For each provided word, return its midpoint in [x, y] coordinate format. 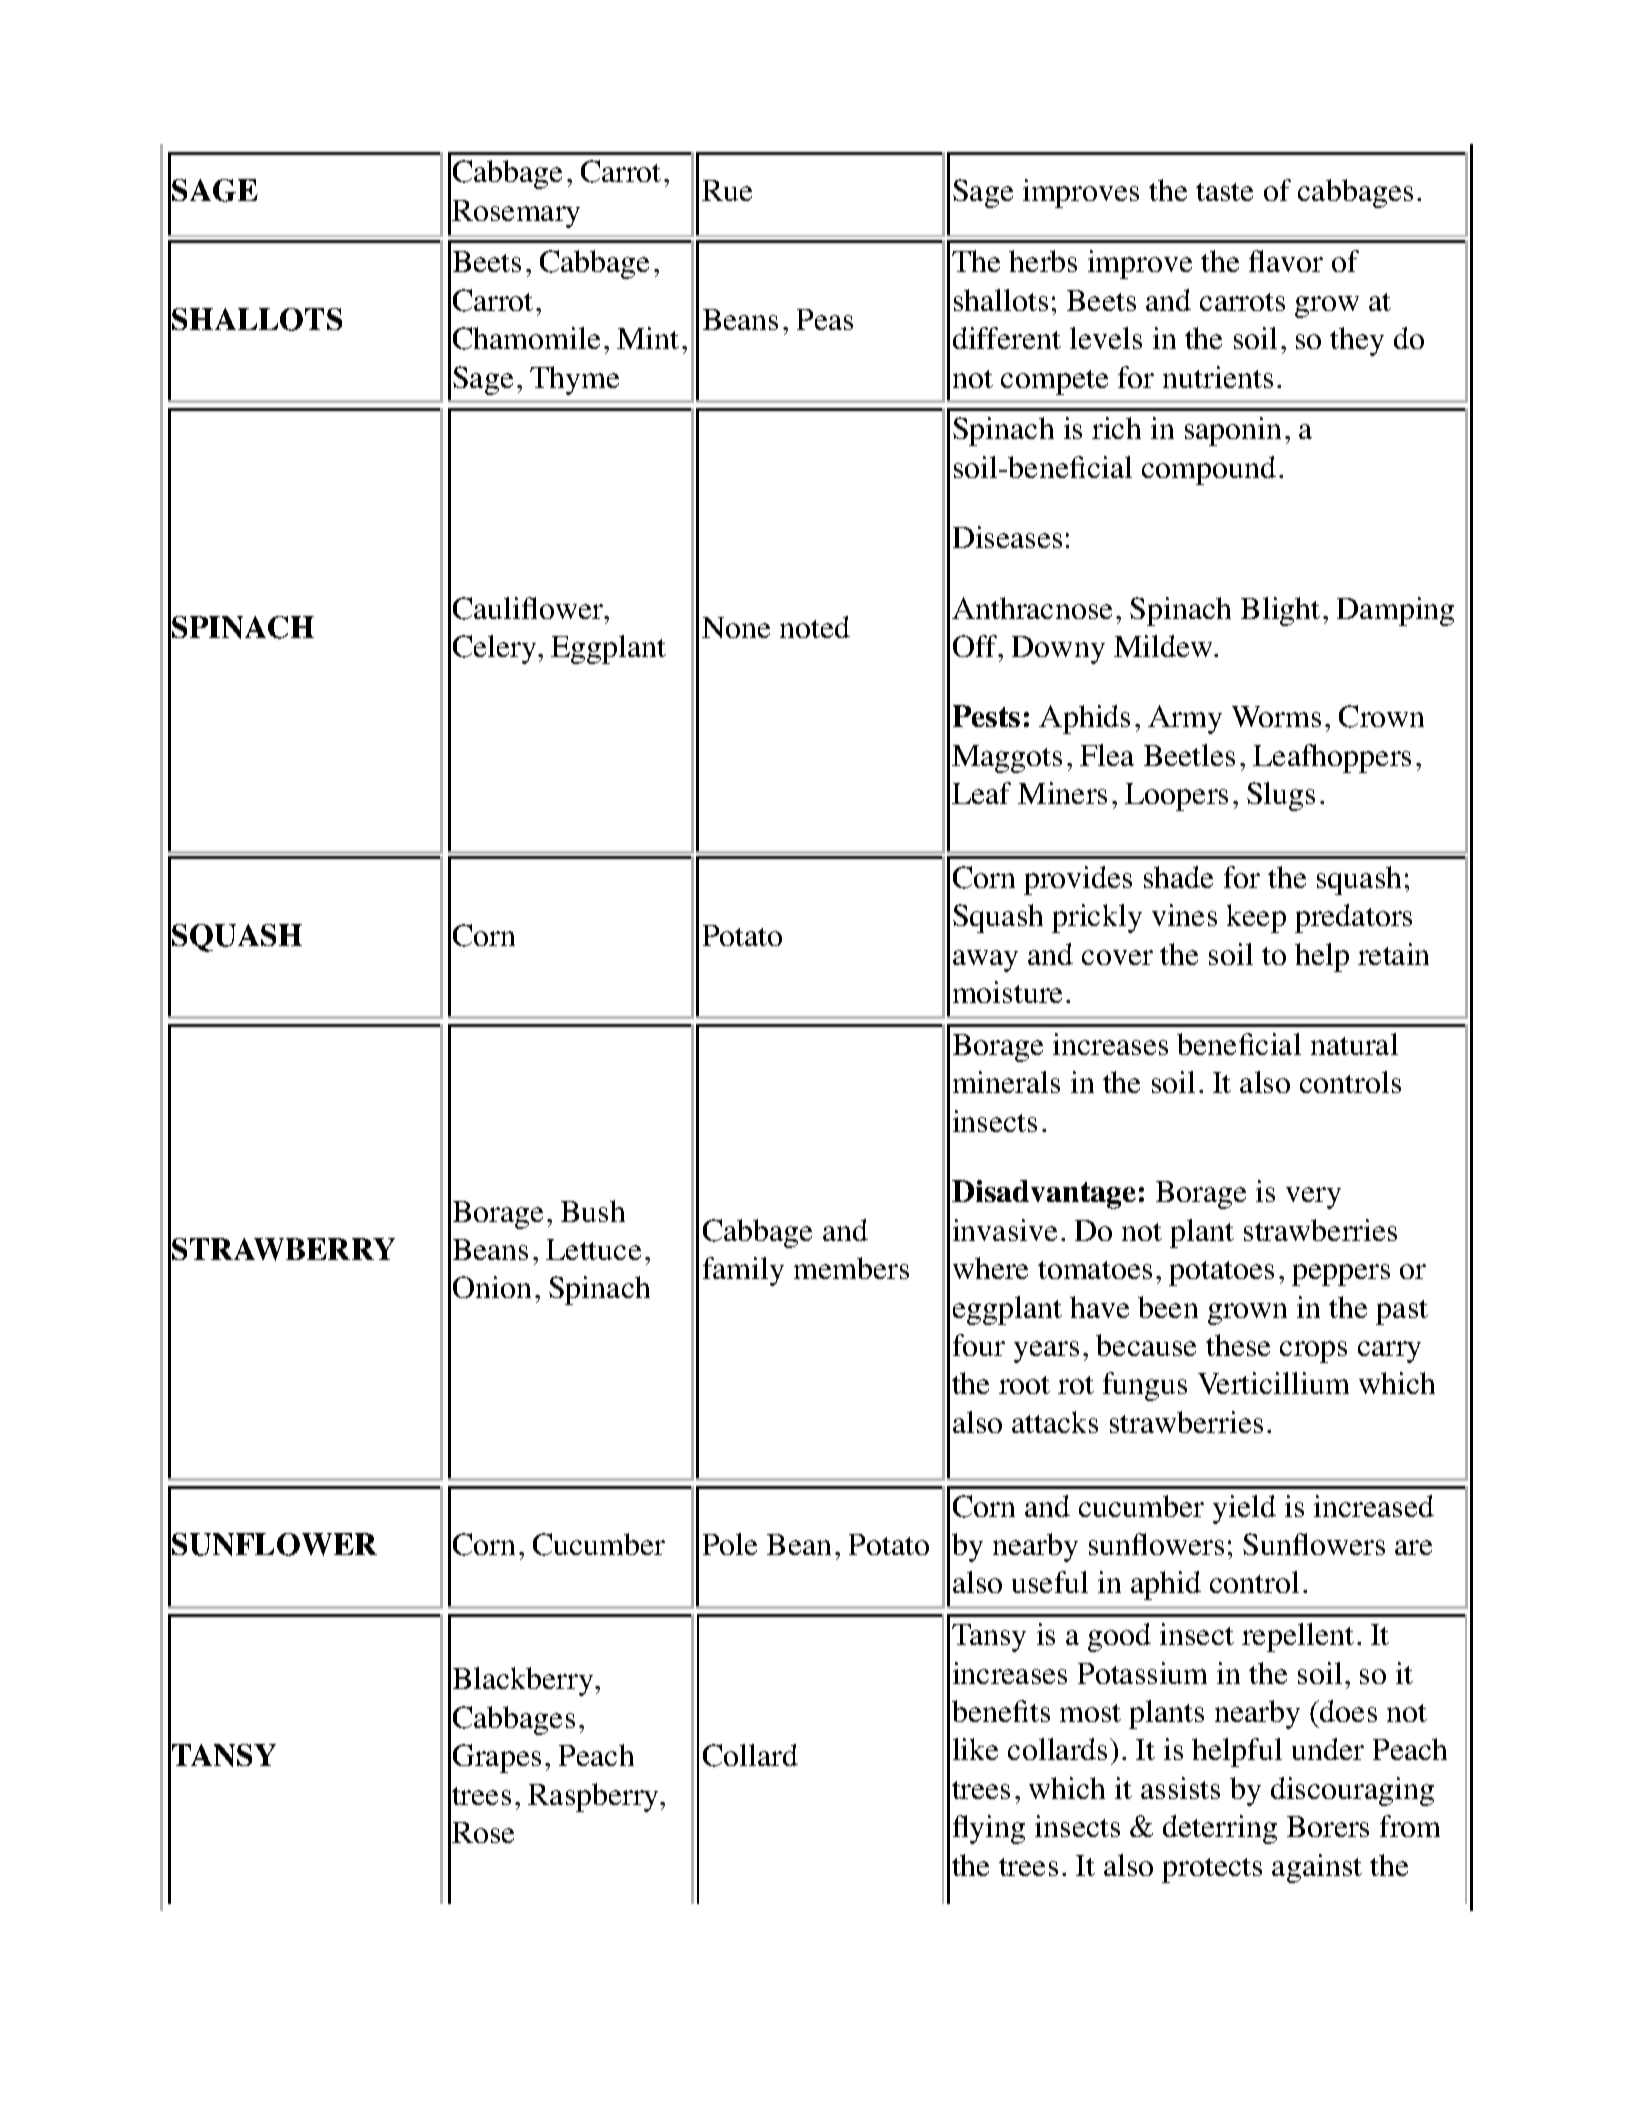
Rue [727, 190]
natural [1354, 1044]
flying [989, 1829]
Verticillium [1273, 1383]
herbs [1043, 261]
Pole [730, 1544]
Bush [593, 1211]
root [1024, 1385]
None [736, 627]
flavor [1286, 261]
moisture [1007, 992]
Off [976, 646]
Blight [1280, 611]
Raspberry [595, 1797]
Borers [1328, 1826]
